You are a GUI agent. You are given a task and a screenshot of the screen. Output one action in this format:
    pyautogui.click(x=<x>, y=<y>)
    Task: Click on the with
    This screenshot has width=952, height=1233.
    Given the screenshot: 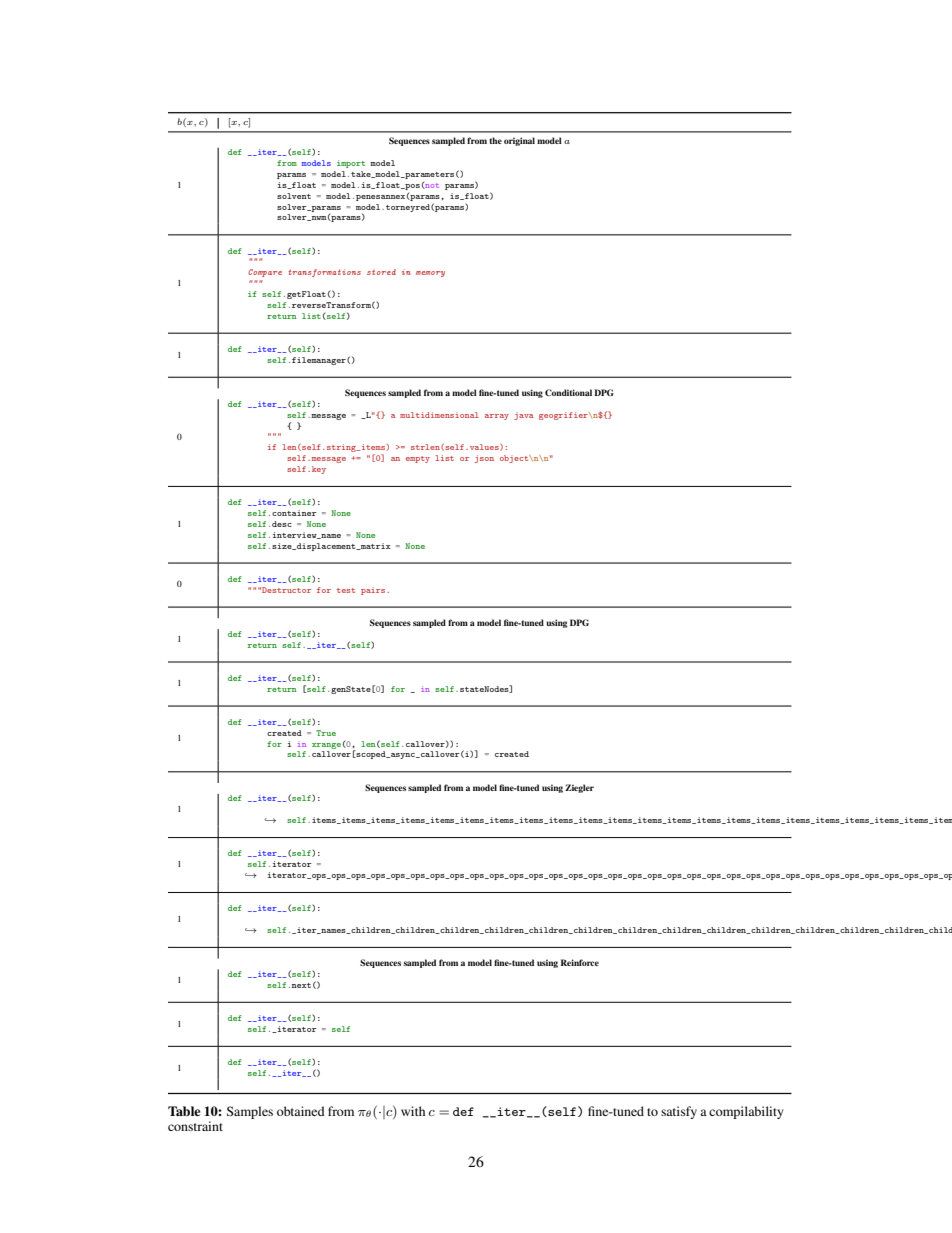 What is the action you would take?
    pyautogui.click(x=413, y=1111)
